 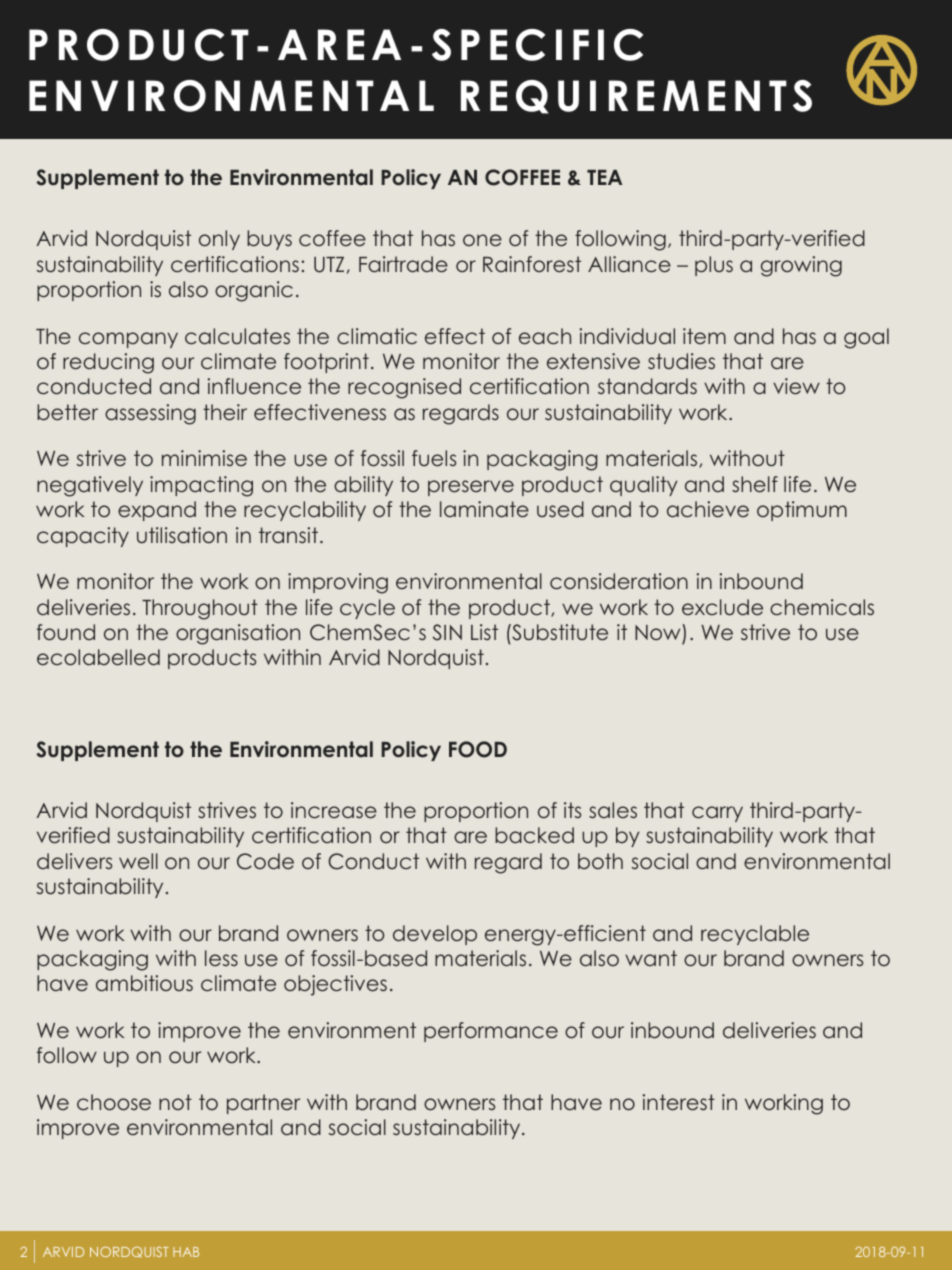 I want to click on one, so click(x=482, y=240).
